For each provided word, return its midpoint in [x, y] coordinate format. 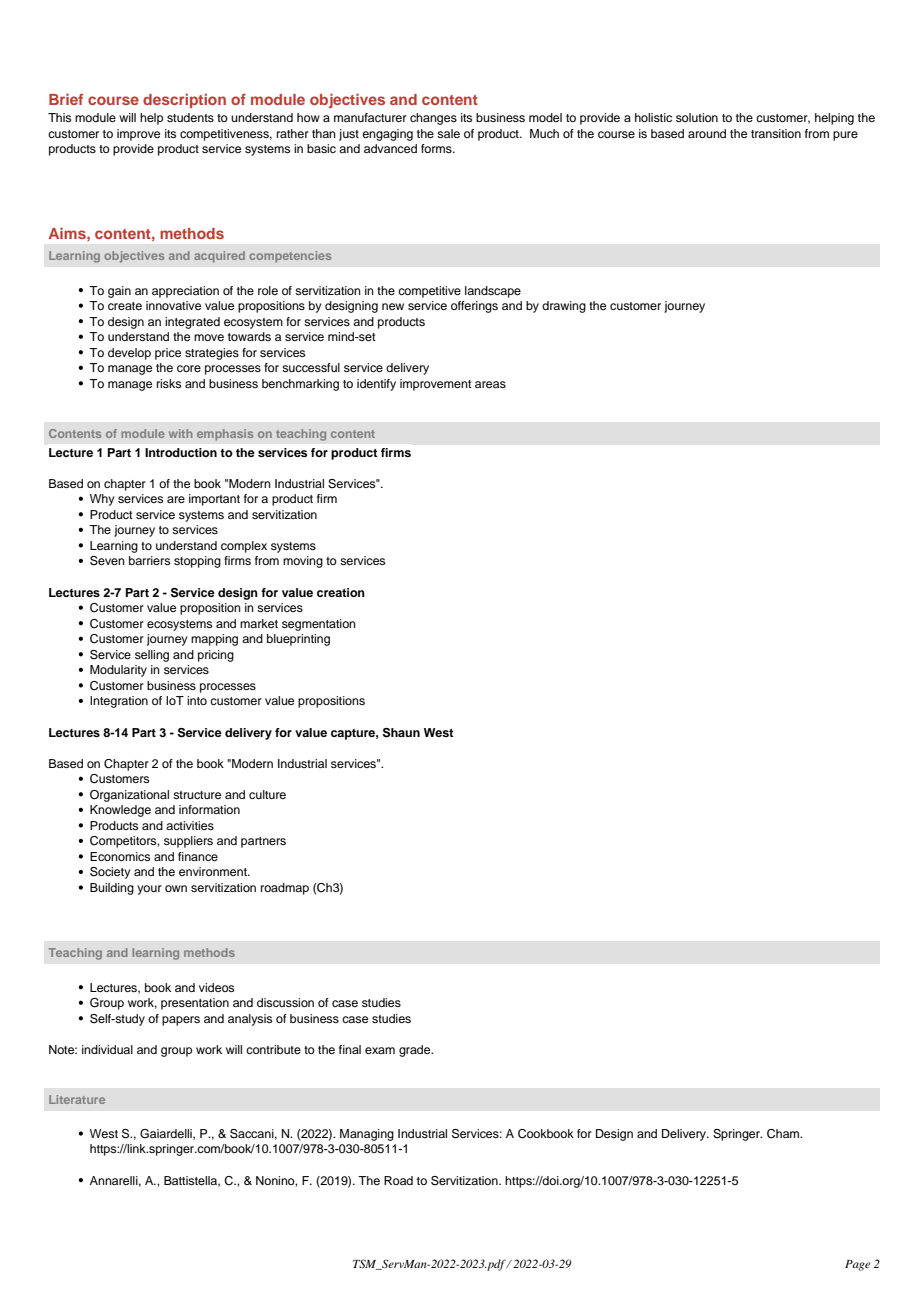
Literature [77, 1099]
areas [490, 384]
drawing [564, 307]
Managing [367, 1135]
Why [102, 500]
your [149, 890]
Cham [784, 1134]
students [190, 117]
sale [448, 133]
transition [776, 133]
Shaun [401, 733]
